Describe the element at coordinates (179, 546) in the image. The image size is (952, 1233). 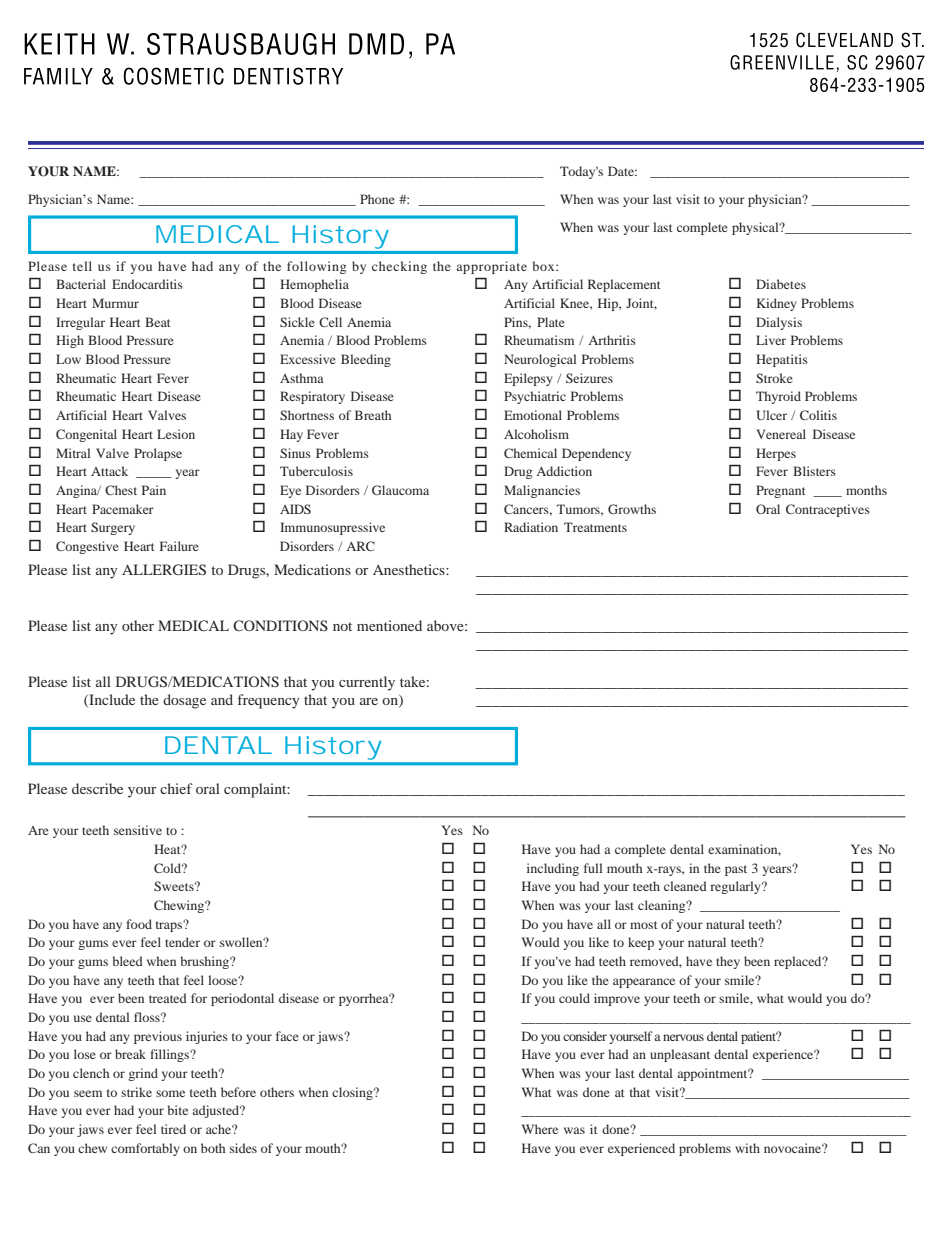
I see `Failure` at that location.
